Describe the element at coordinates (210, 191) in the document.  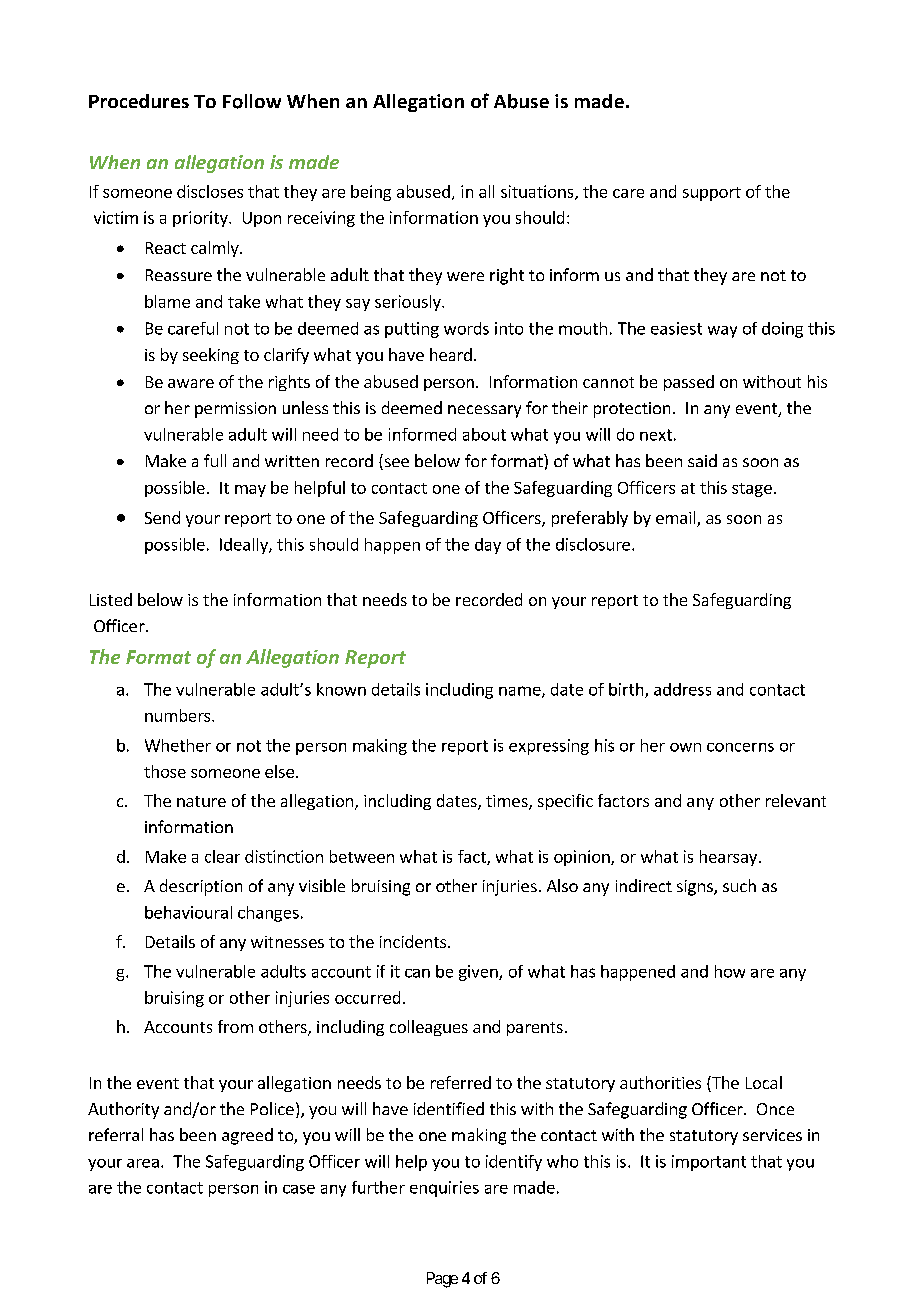
I see `discloses` at that location.
